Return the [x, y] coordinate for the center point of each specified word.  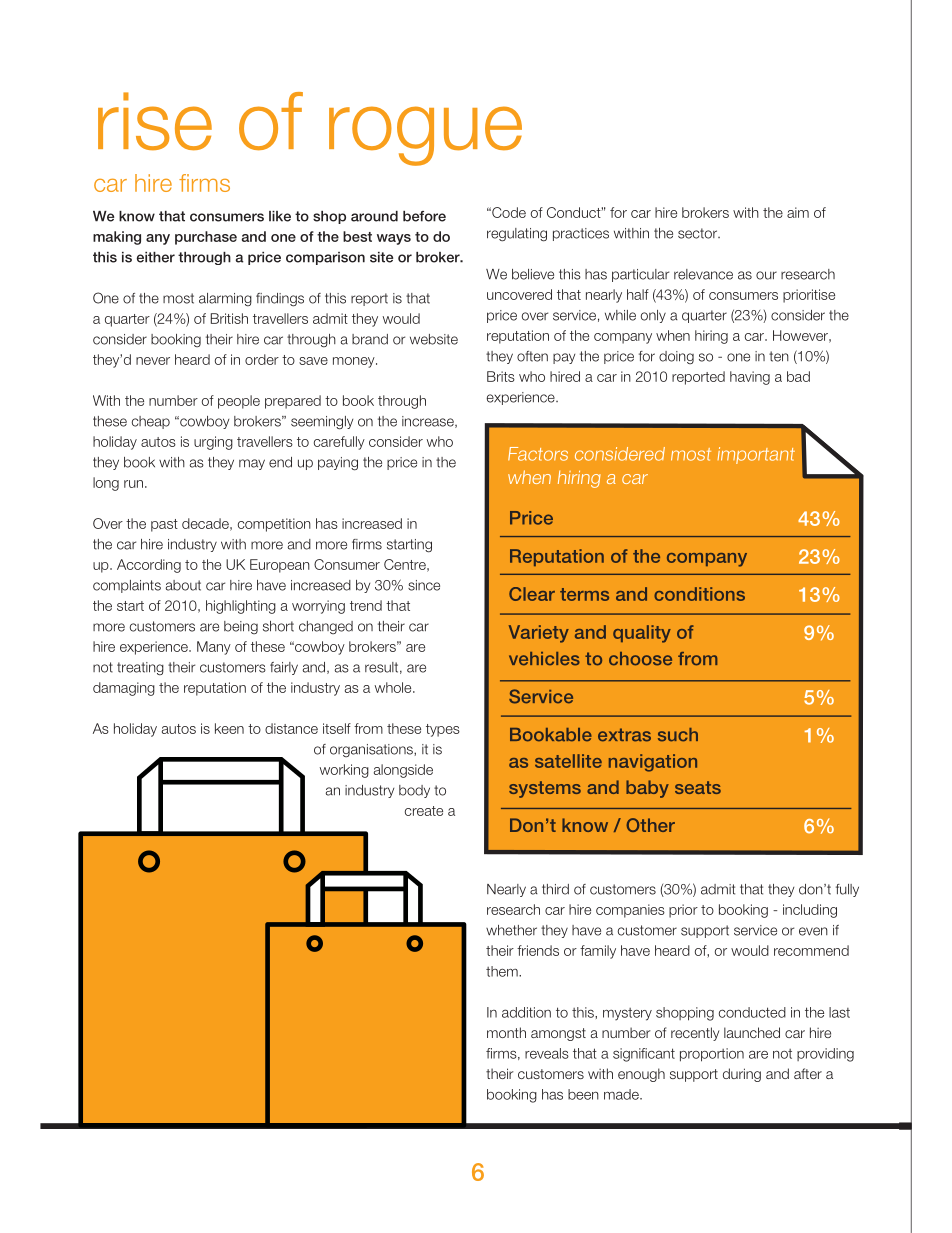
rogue [425, 136]
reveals [547, 1053]
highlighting [241, 607]
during [742, 1075]
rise [155, 121]
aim [798, 212]
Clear [532, 594]
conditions [699, 594]
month [506, 1032]
